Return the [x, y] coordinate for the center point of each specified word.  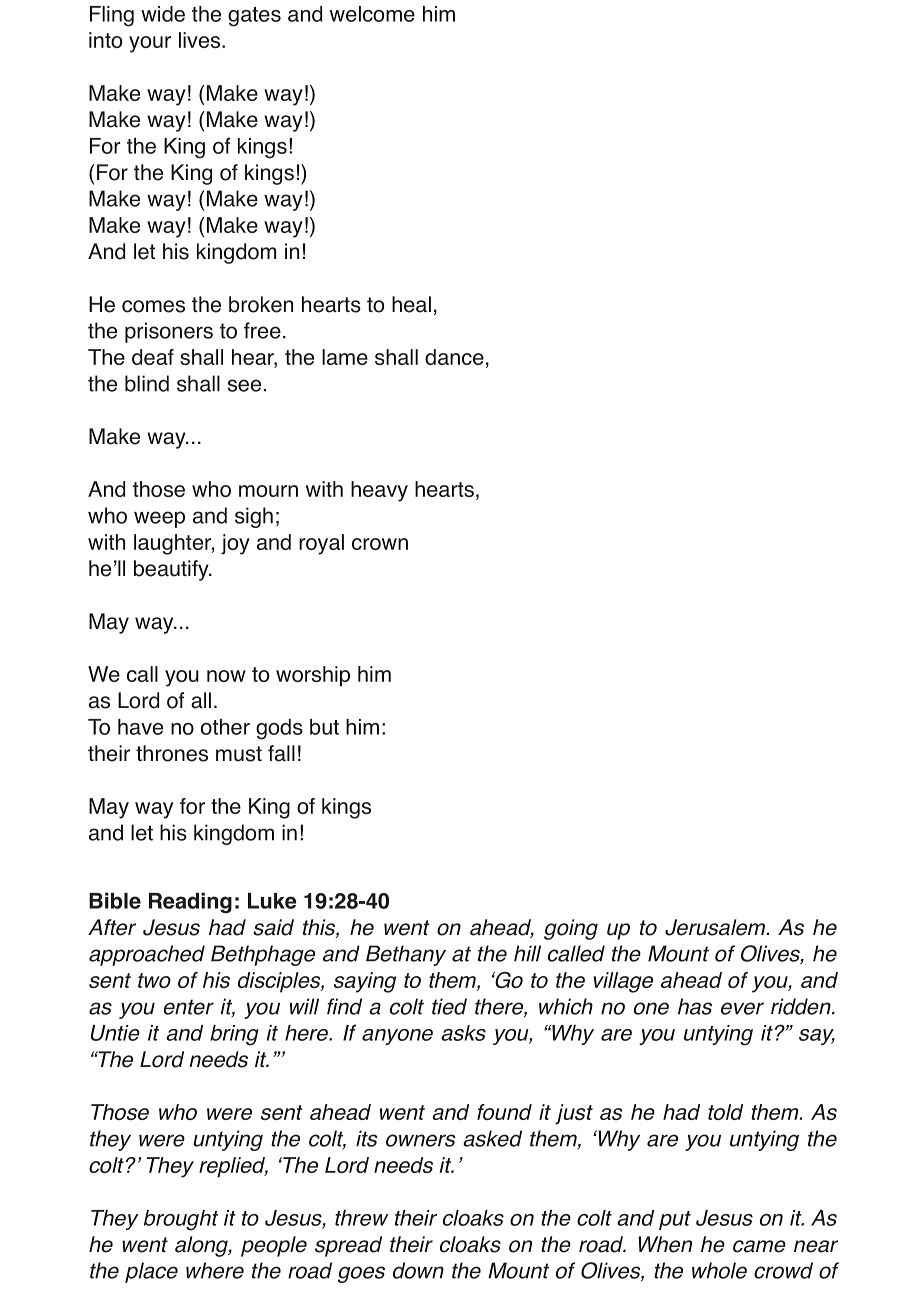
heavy [379, 491]
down [418, 1270]
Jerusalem [716, 927]
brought [181, 1220]
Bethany [406, 955]
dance [454, 357]
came [759, 1246]
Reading [190, 902]
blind [147, 383]
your [150, 44]
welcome [372, 14]
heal [411, 304]
